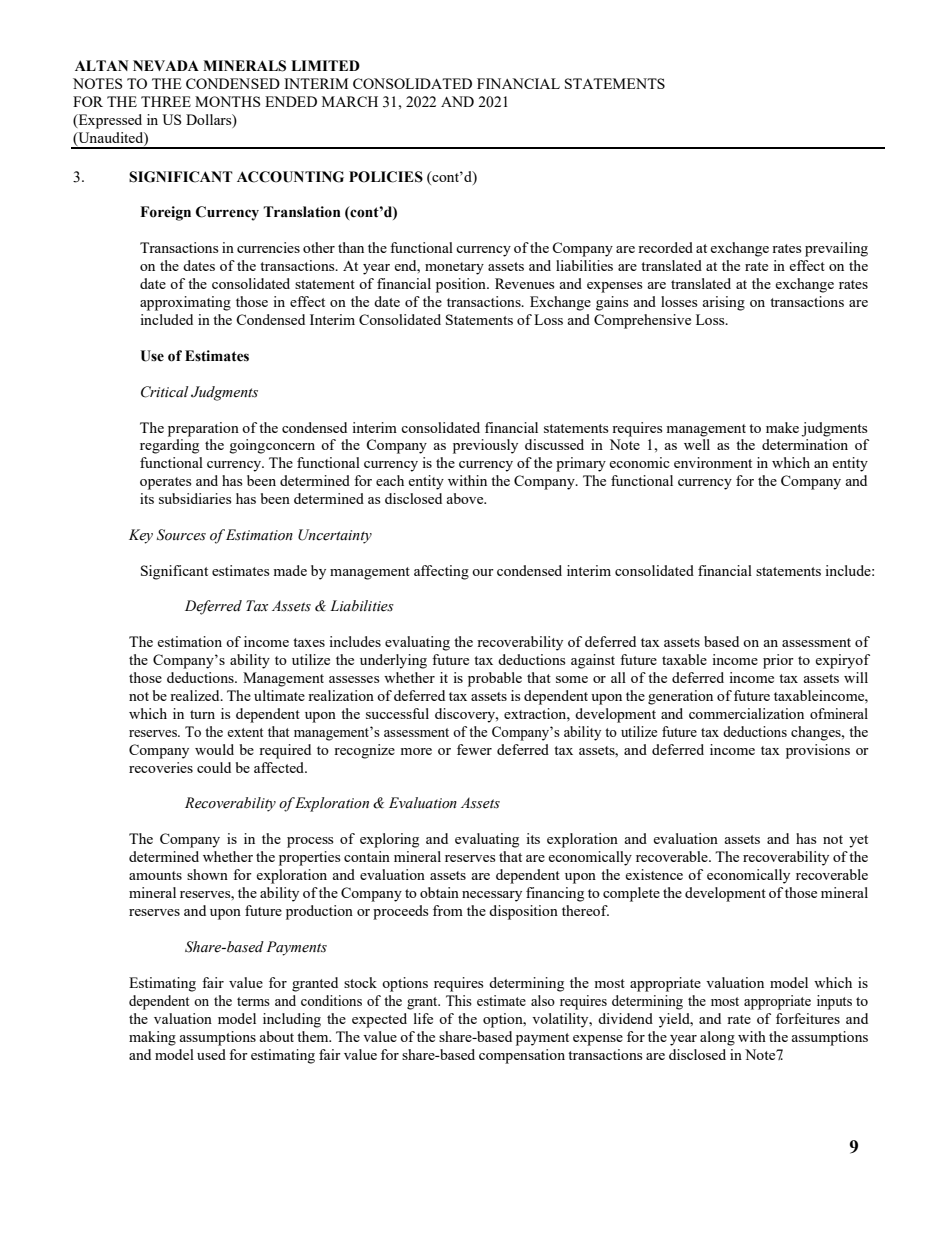 Image resolution: width=952 pixels, height=1233 pixels. What do you see at coordinates (211, 1054) in the screenshot?
I see `used` at bounding box center [211, 1054].
